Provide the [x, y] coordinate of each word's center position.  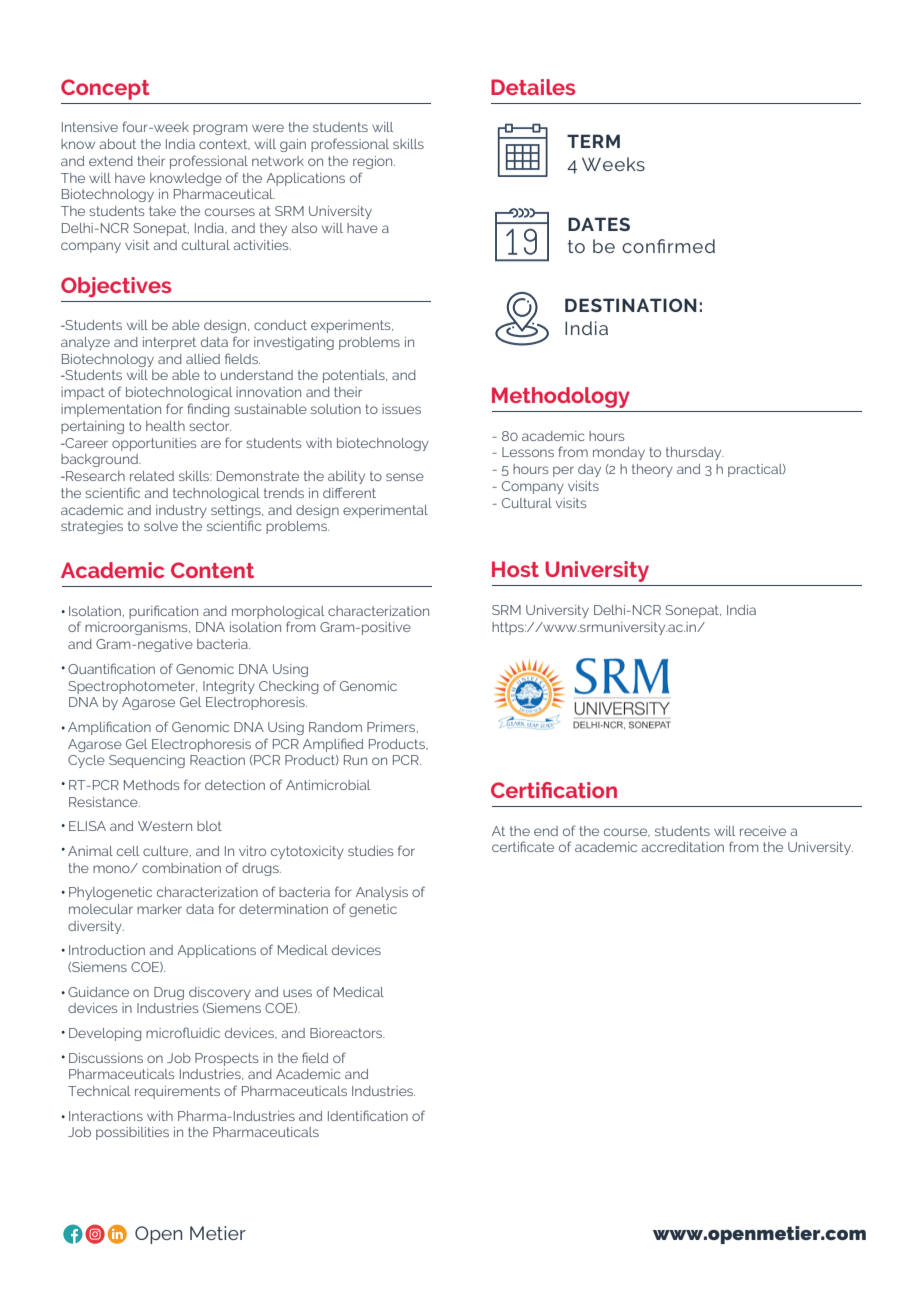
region [374, 162]
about [118, 144]
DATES [599, 224]
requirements [177, 1092]
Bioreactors [347, 1033]
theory [652, 470]
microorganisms [137, 628]
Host [515, 569]
